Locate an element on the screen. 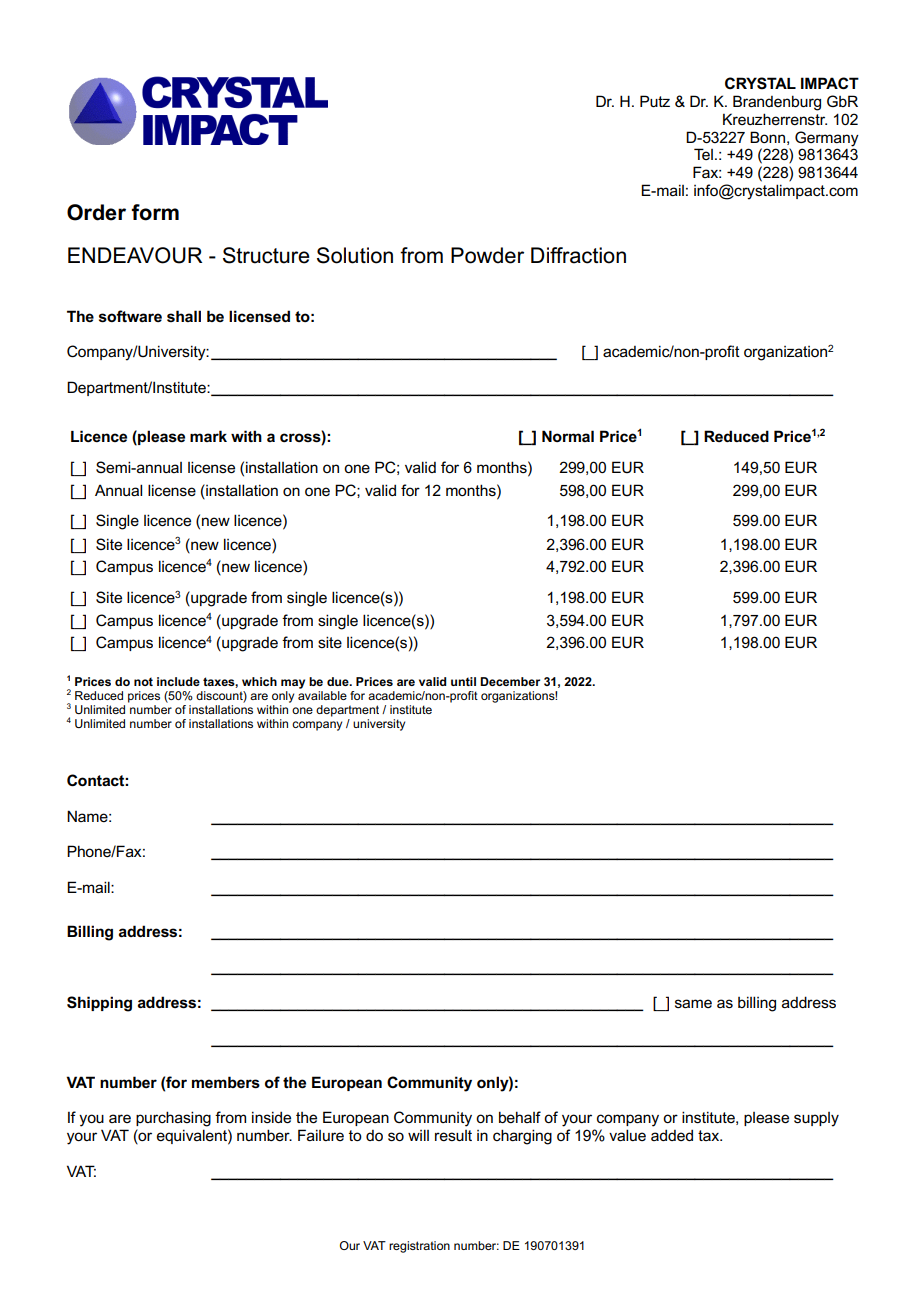 This screenshot has width=924, height=1308. Powder is located at coordinates (487, 255).
